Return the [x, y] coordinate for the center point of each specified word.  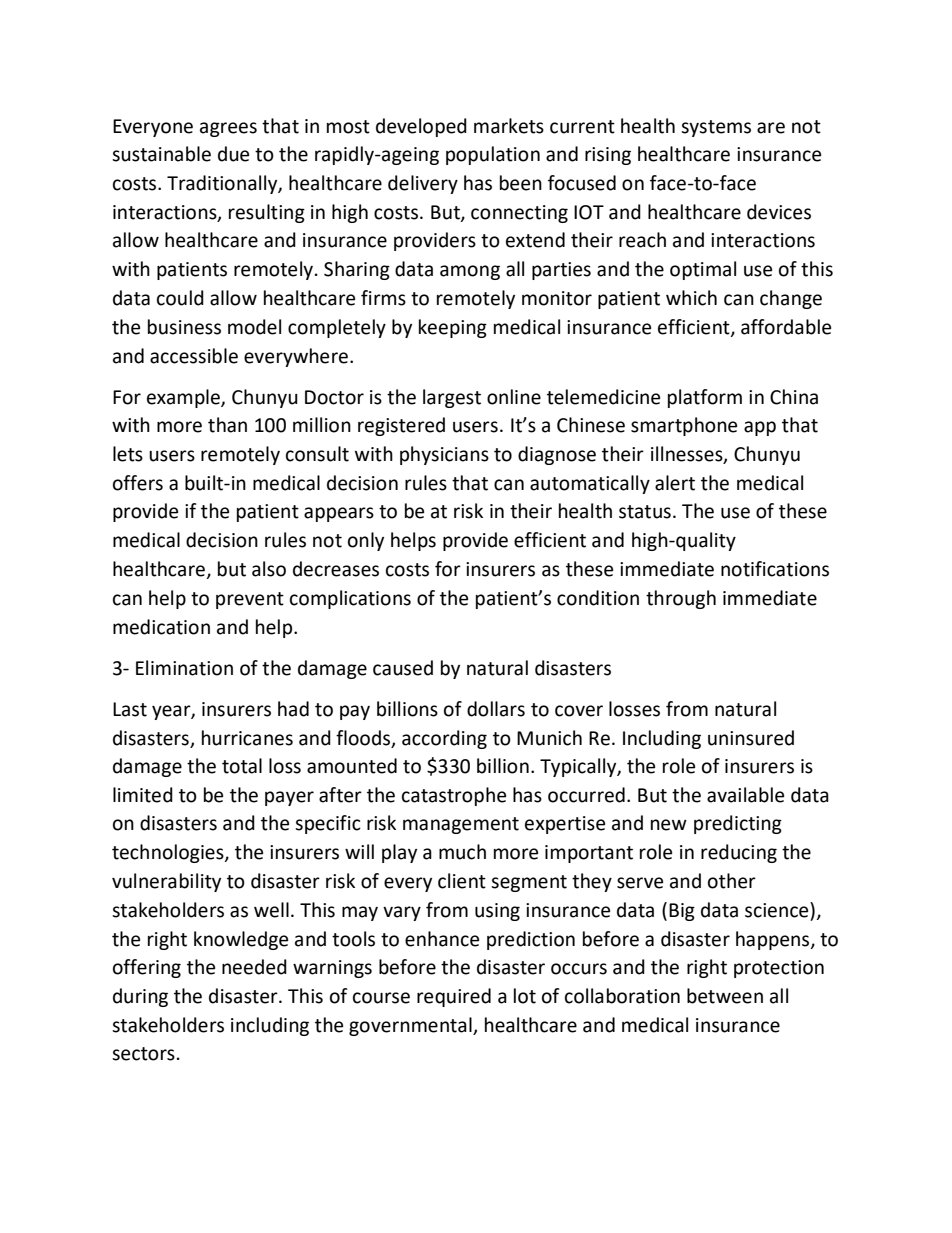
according [444, 739]
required [454, 997]
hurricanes [247, 738]
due [233, 154]
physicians [444, 455]
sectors [143, 1054]
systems [716, 128]
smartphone [684, 426]
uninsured [751, 738]
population [493, 155]
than [227, 425]
